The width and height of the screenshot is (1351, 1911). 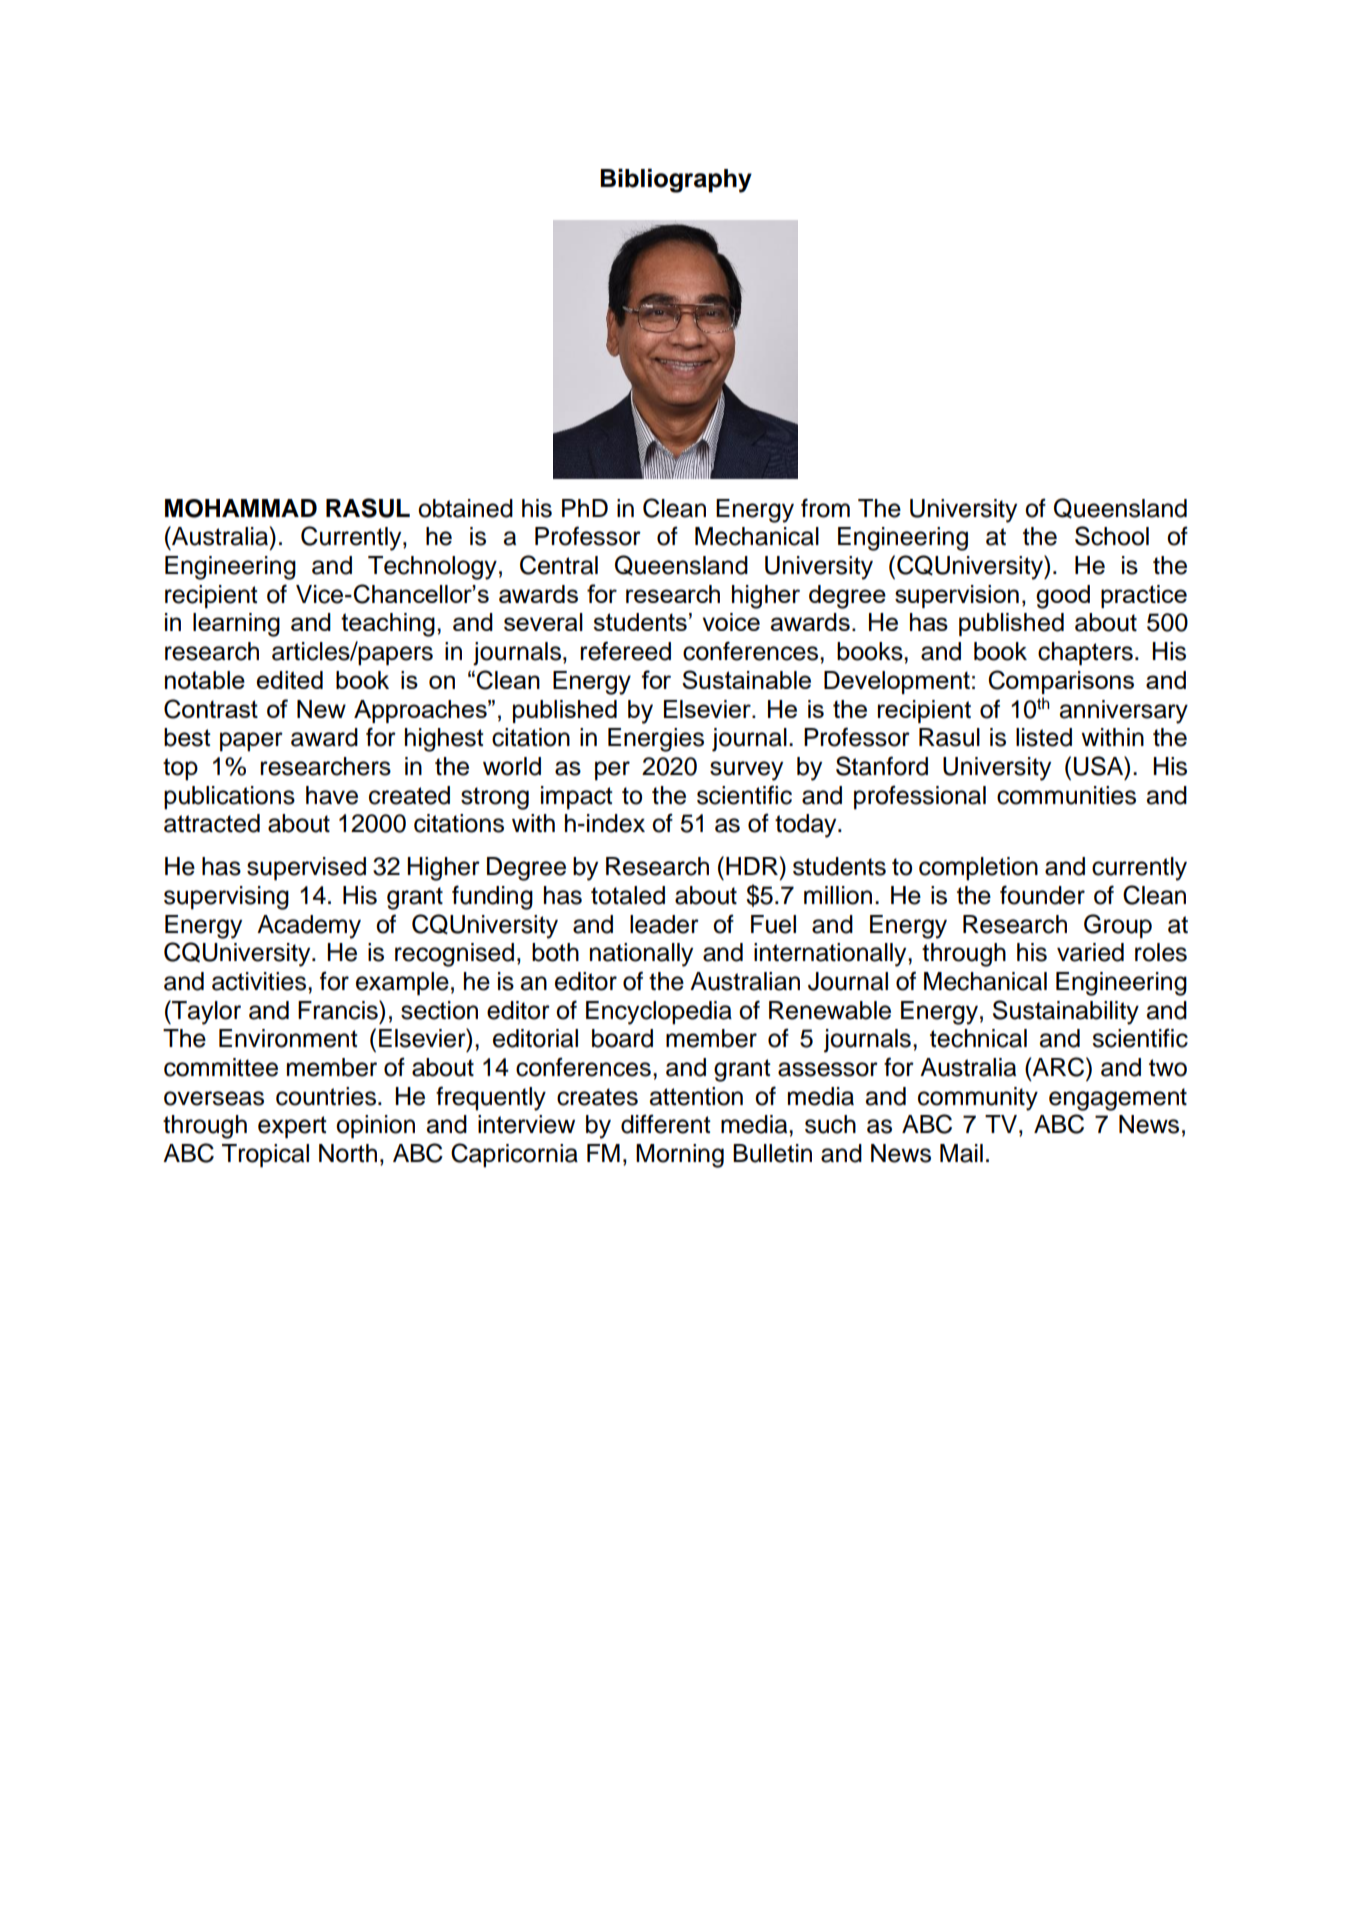 What do you see at coordinates (290, 680) in the screenshot?
I see `edited` at bounding box center [290, 680].
